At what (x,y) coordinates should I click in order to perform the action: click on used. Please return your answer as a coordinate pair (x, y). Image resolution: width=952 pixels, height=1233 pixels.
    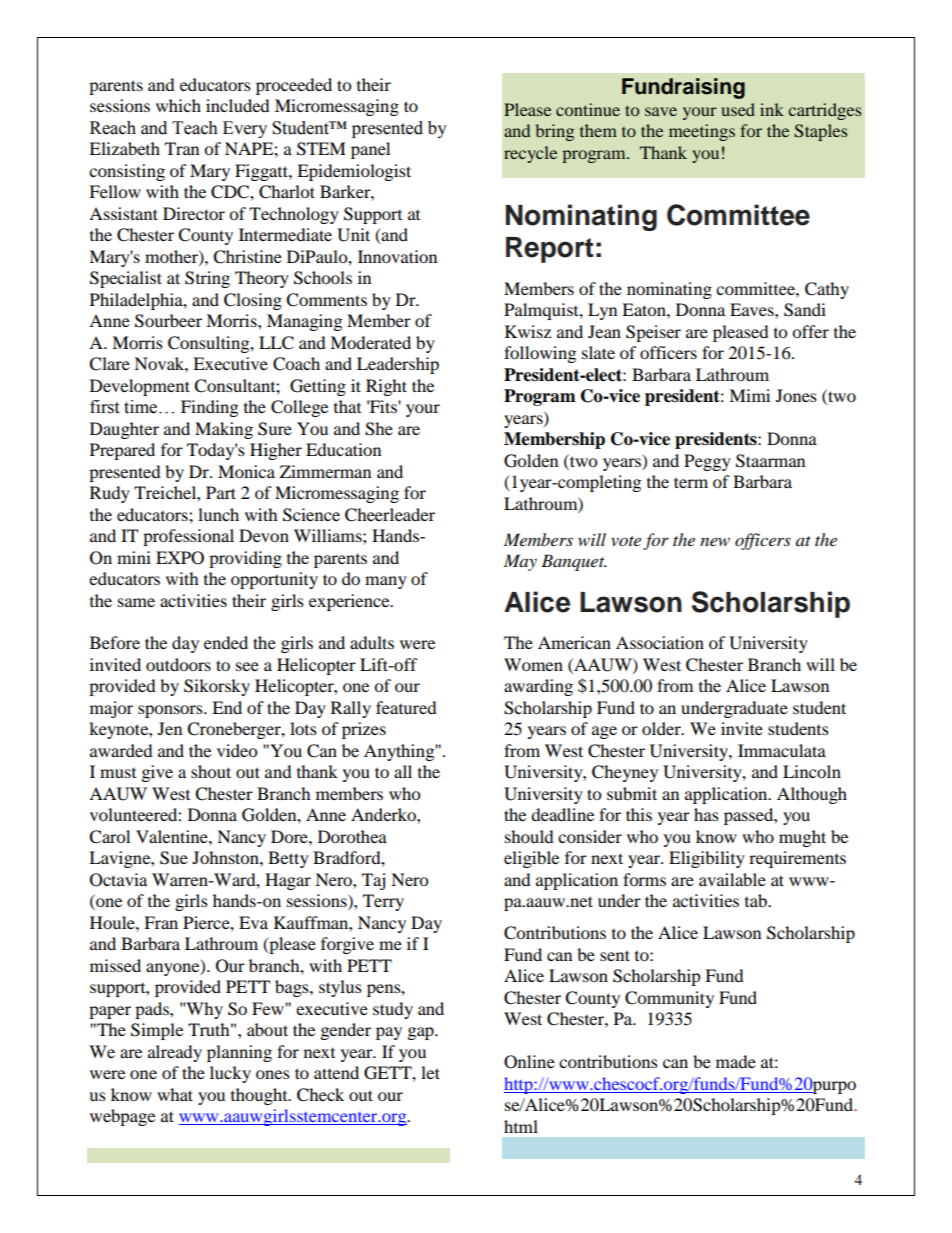
    Looking at the image, I should click on (738, 109).
